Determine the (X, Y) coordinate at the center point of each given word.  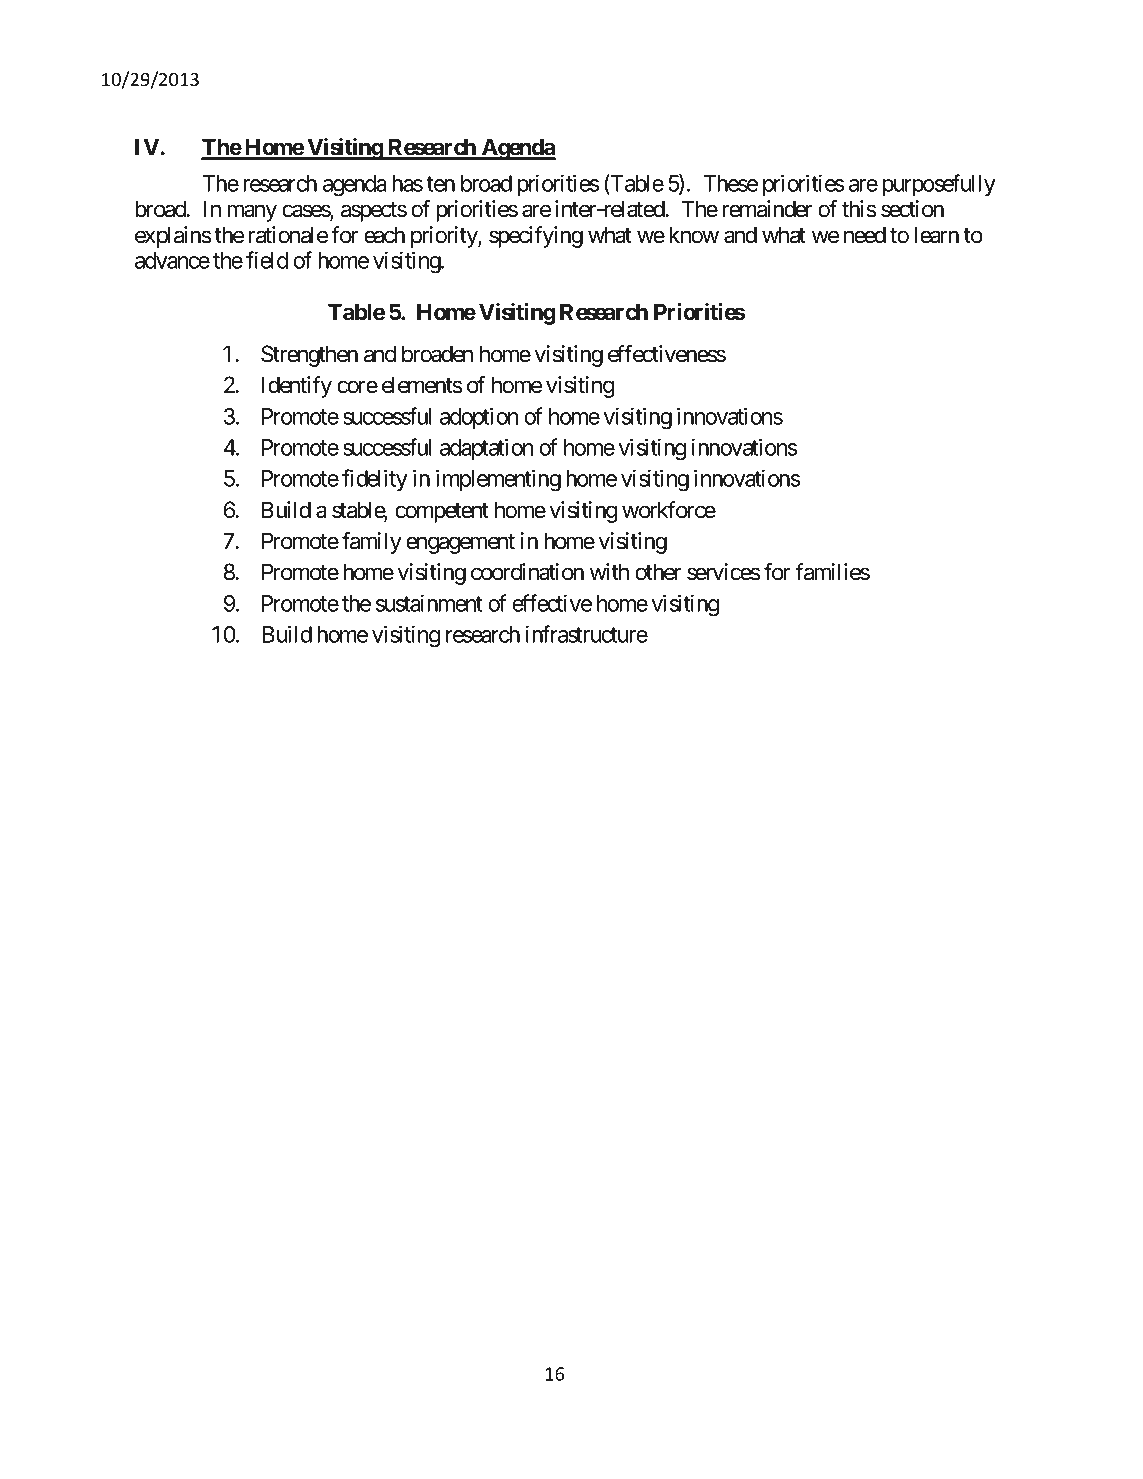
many (252, 213)
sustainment (429, 603)
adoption (479, 418)
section (912, 209)
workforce (669, 510)
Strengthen (309, 356)
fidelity (375, 480)
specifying (536, 237)
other (658, 572)
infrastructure (587, 634)
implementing (498, 480)
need (865, 235)
